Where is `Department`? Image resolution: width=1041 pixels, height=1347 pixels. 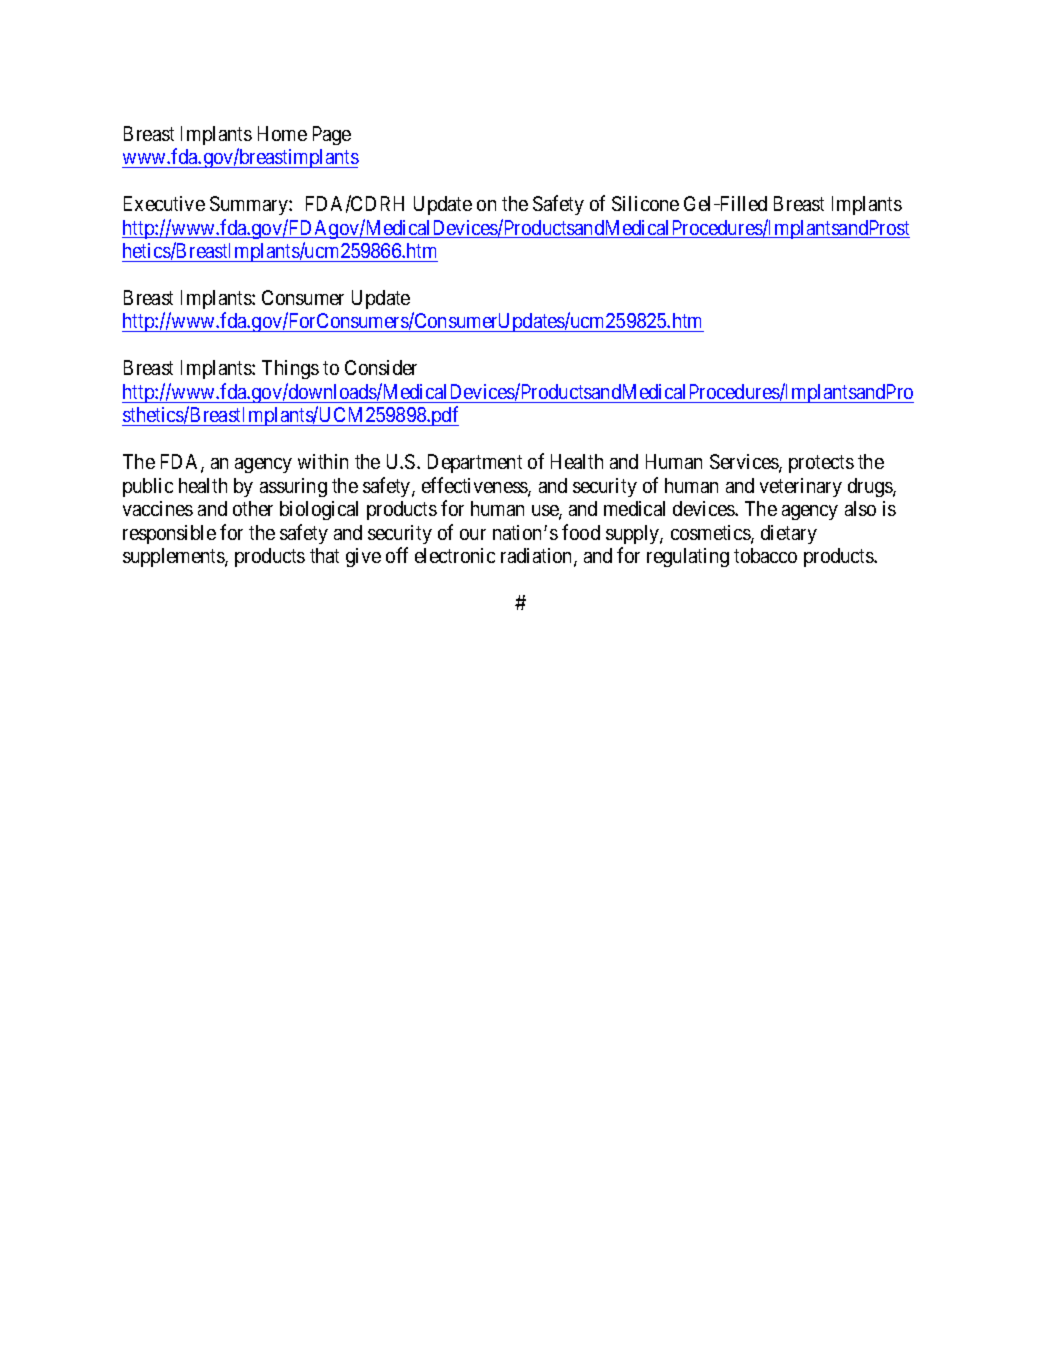 Department is located at coordinates (475, 463).
